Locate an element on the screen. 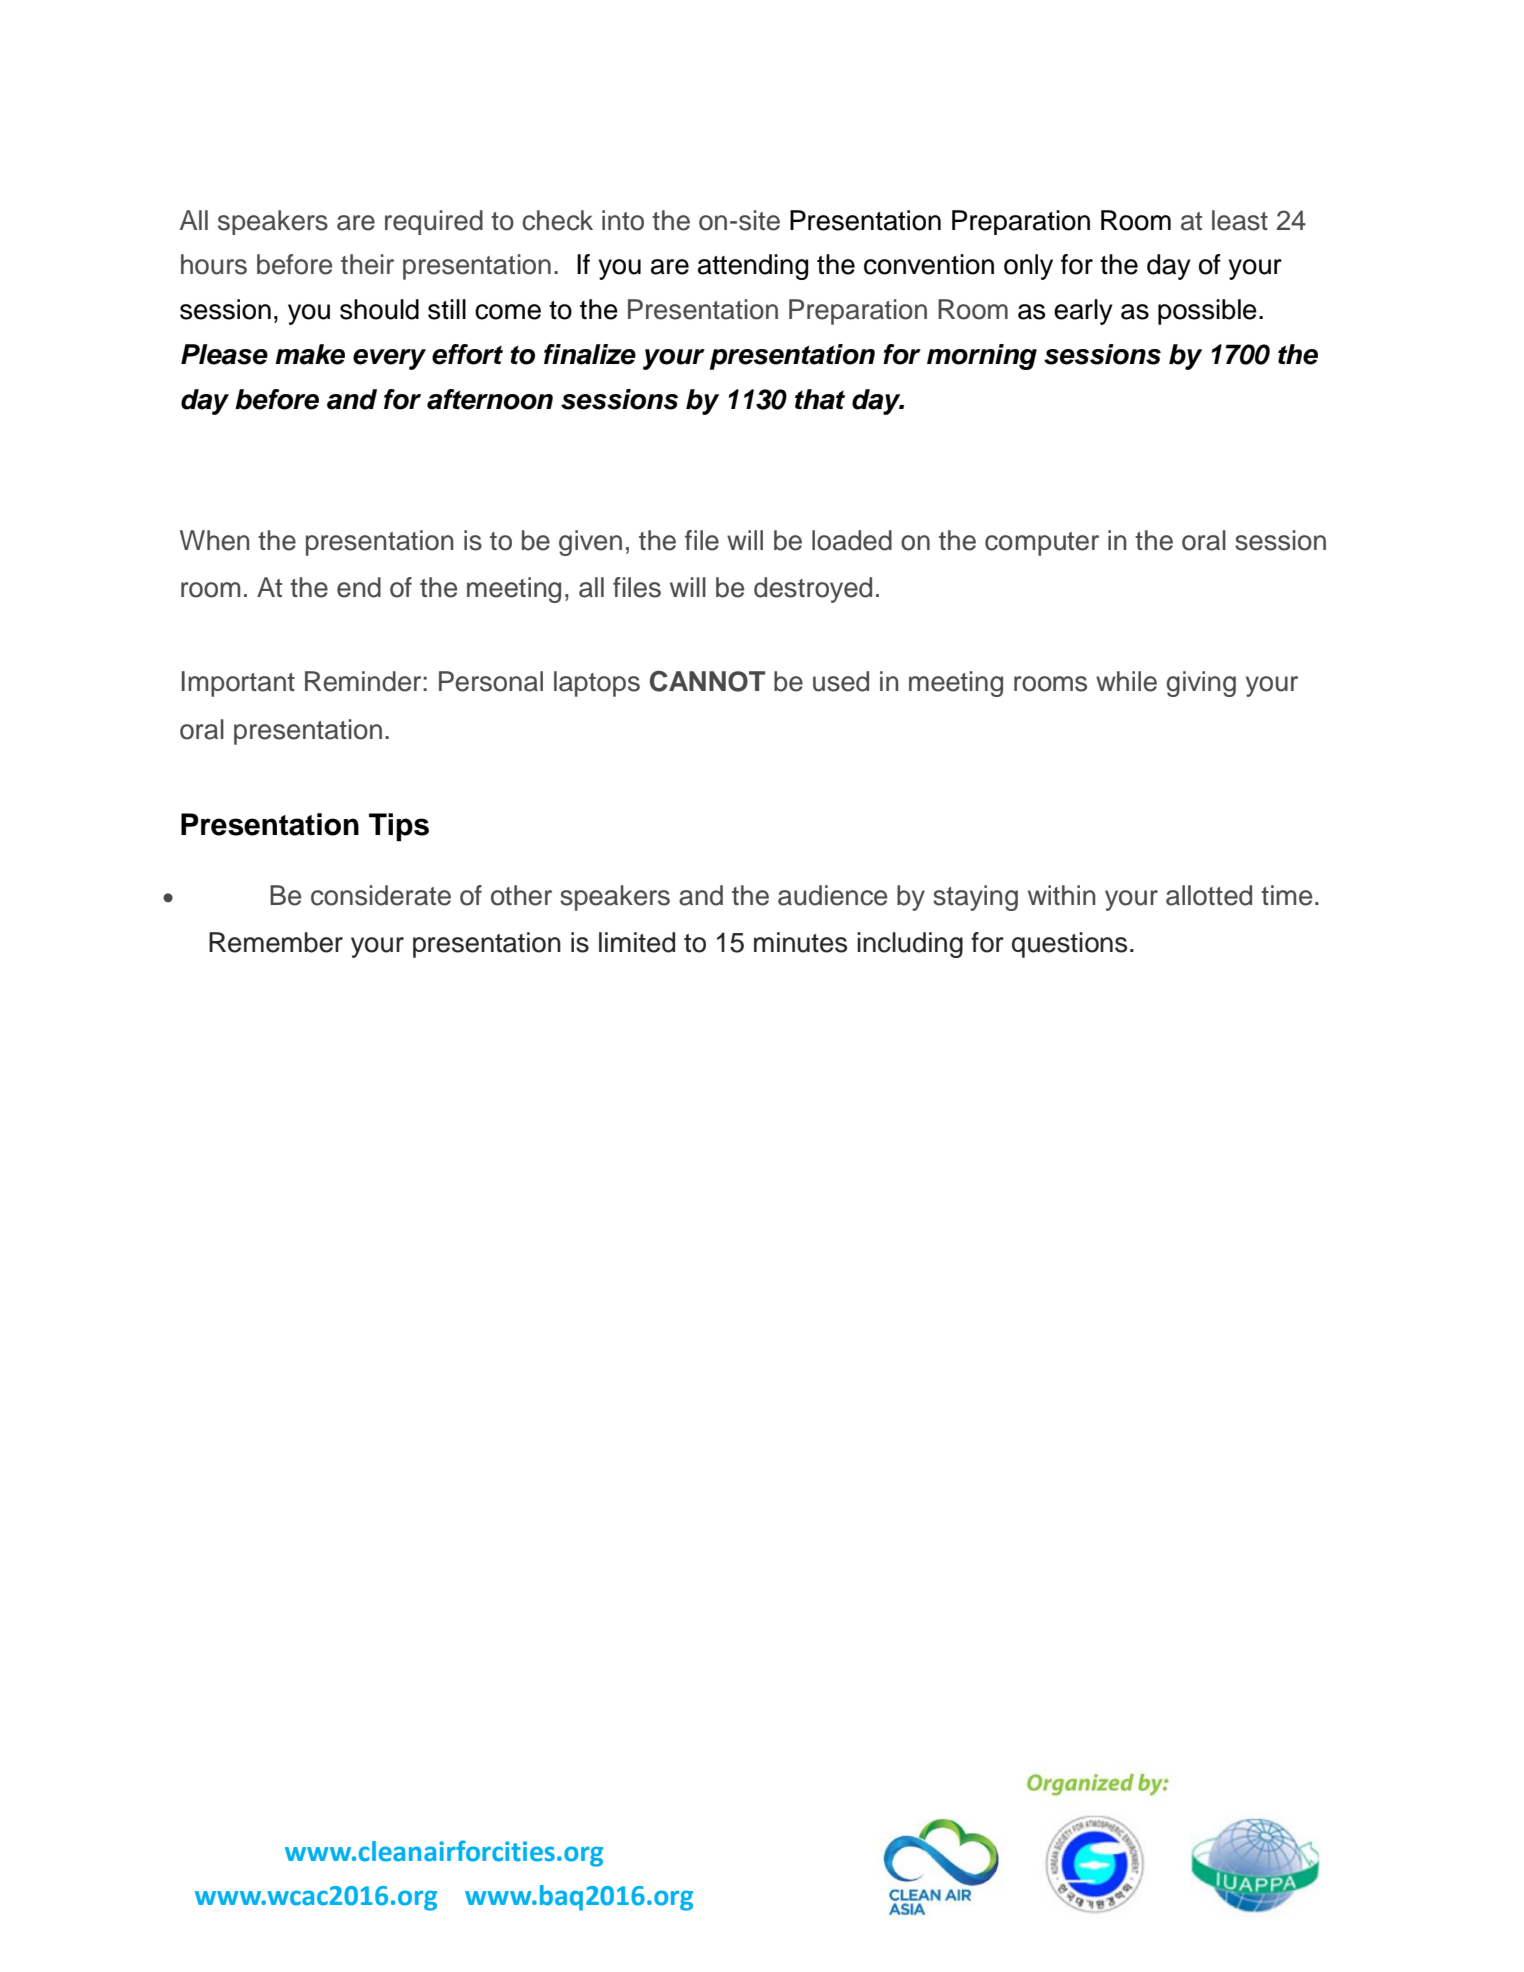 This screenshot has height=1972, width=1524. giving is located at coordinates (1201, 684).
